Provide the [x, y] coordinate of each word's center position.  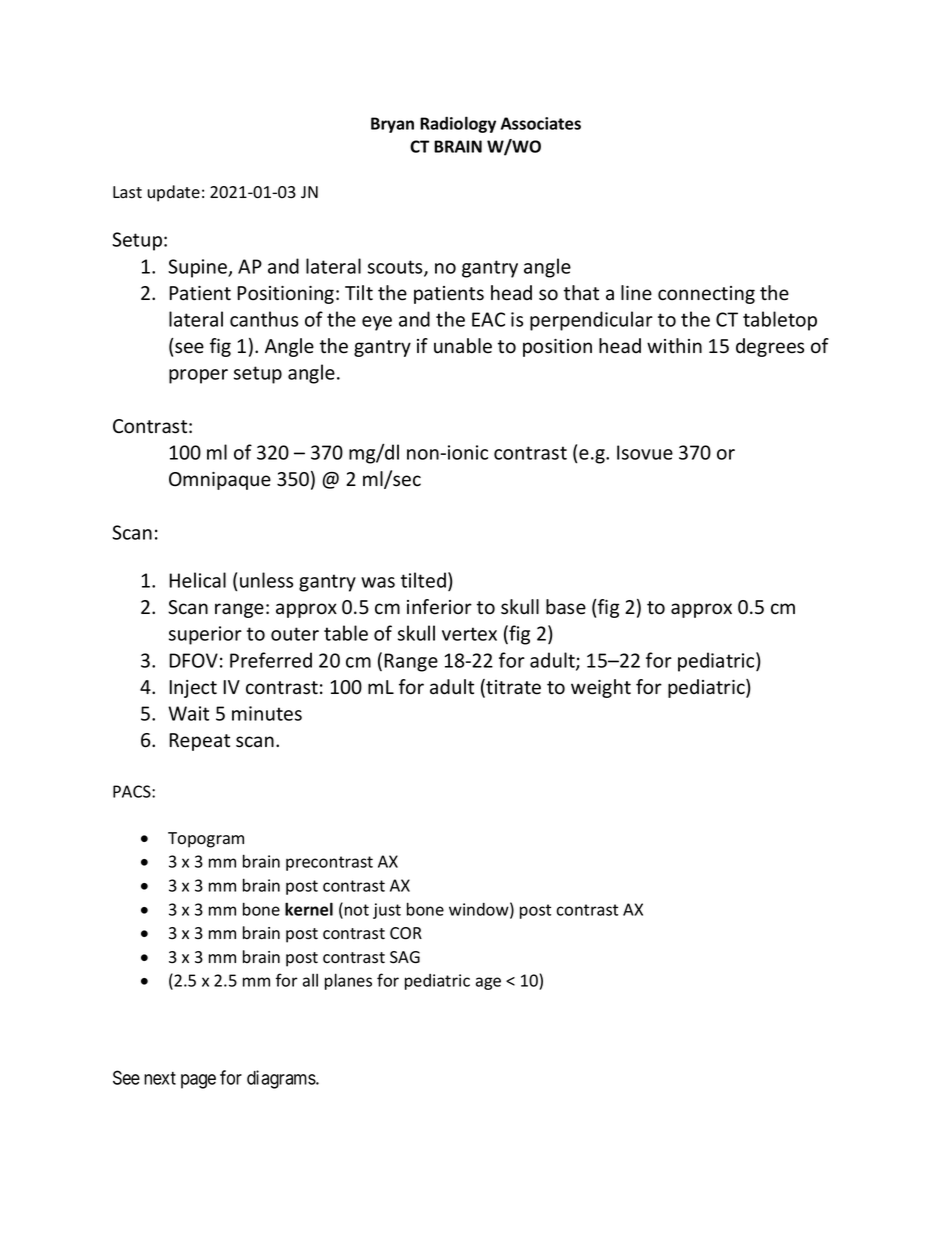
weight [601, 688]
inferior [439, 607]
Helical [197, 580]
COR [406, 933]
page [198, 1081]
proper [198, 376]
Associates [541, 123]
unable [463, 346]
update [174, 193]
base [566, 607]
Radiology [458, 124]
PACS [133, 791]
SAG [405, 957]
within [674, 345]
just [387, 911]
